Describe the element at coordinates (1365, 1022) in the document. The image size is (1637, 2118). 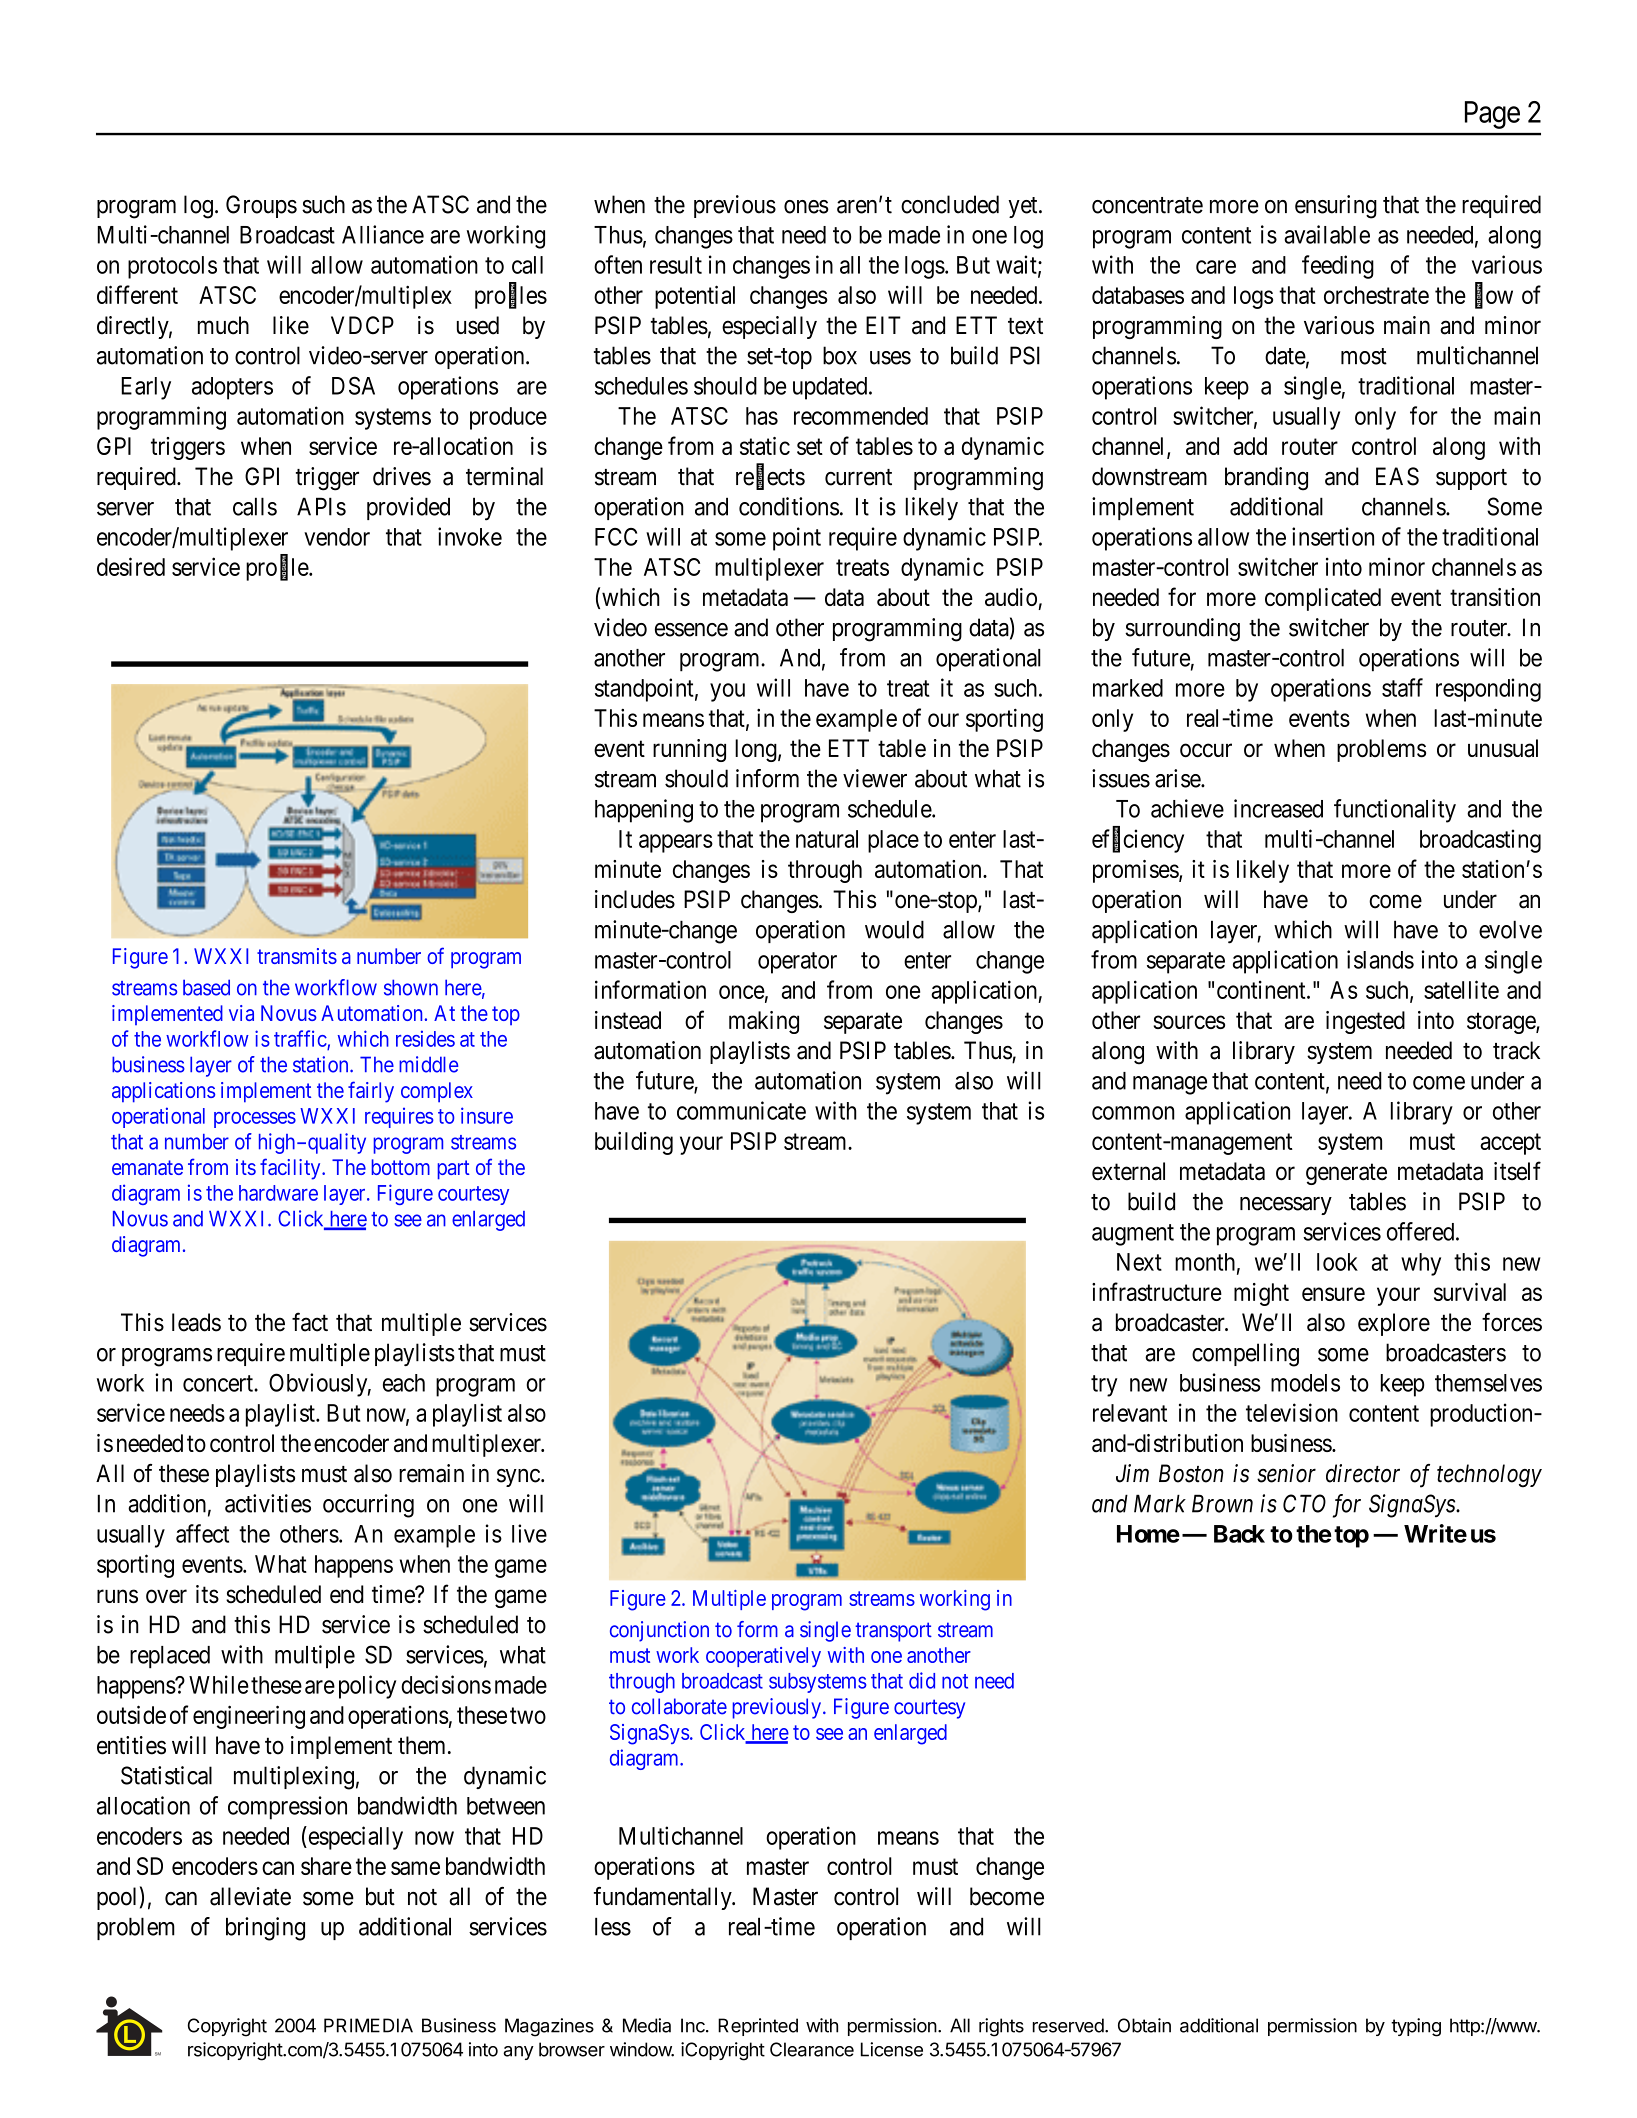
I see `ingested` at that location.
